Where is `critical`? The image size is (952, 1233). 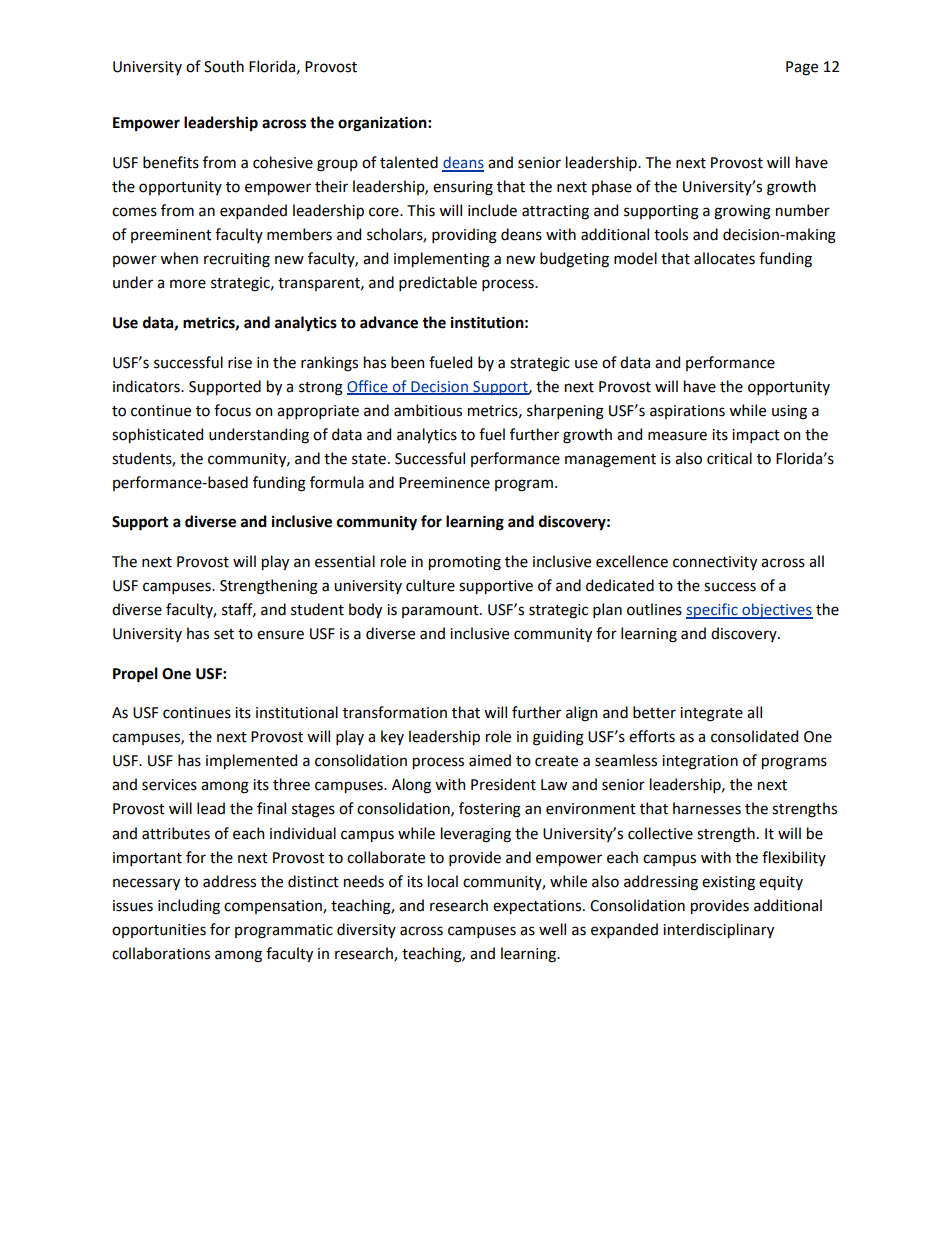 critical is located at coordinates (729, 458).
